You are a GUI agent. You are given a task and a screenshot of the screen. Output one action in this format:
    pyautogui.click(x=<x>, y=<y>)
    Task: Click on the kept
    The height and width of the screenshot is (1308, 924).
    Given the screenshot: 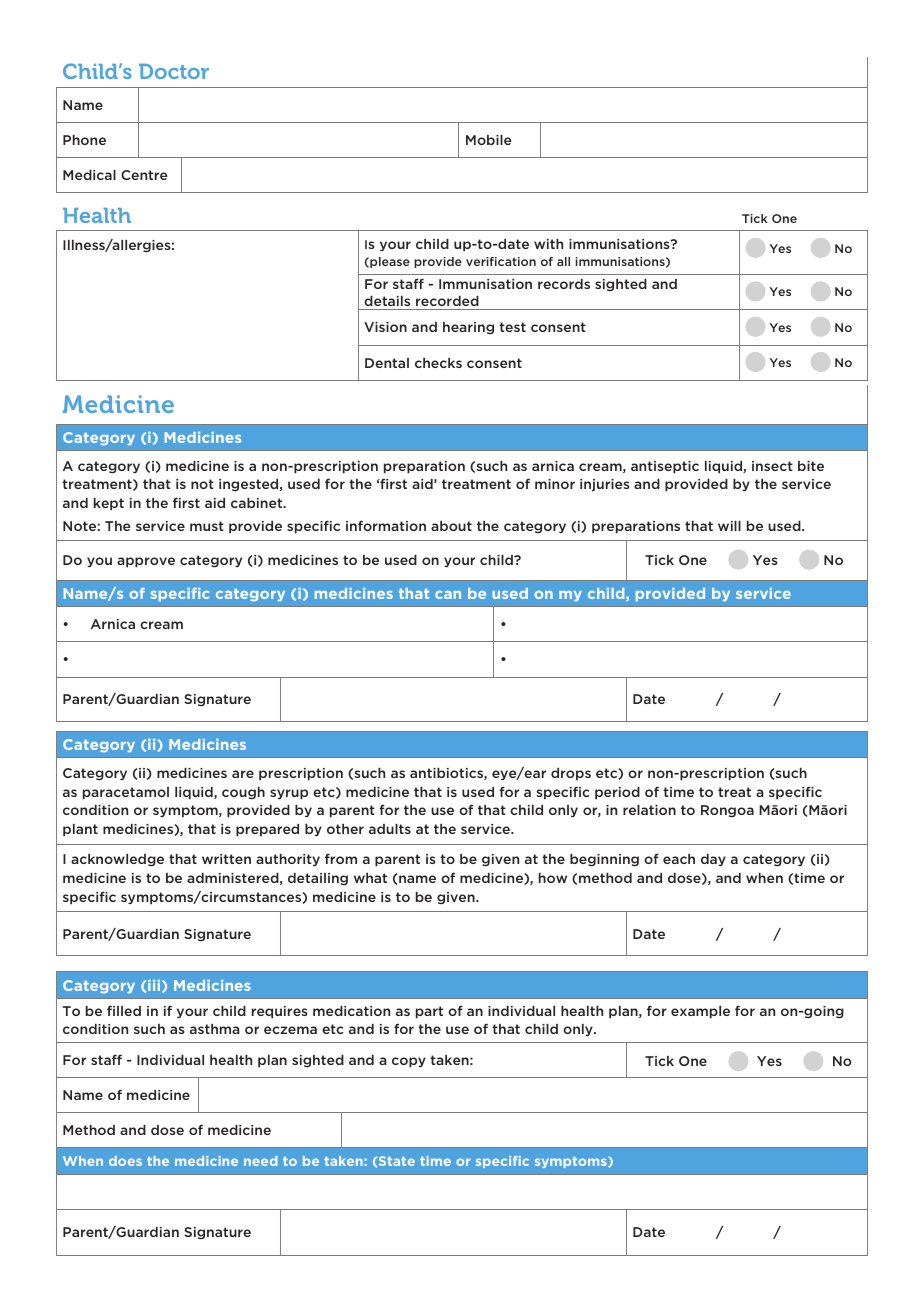 What is the action you would take?
    pyautogui.click(x=109, y=504)
